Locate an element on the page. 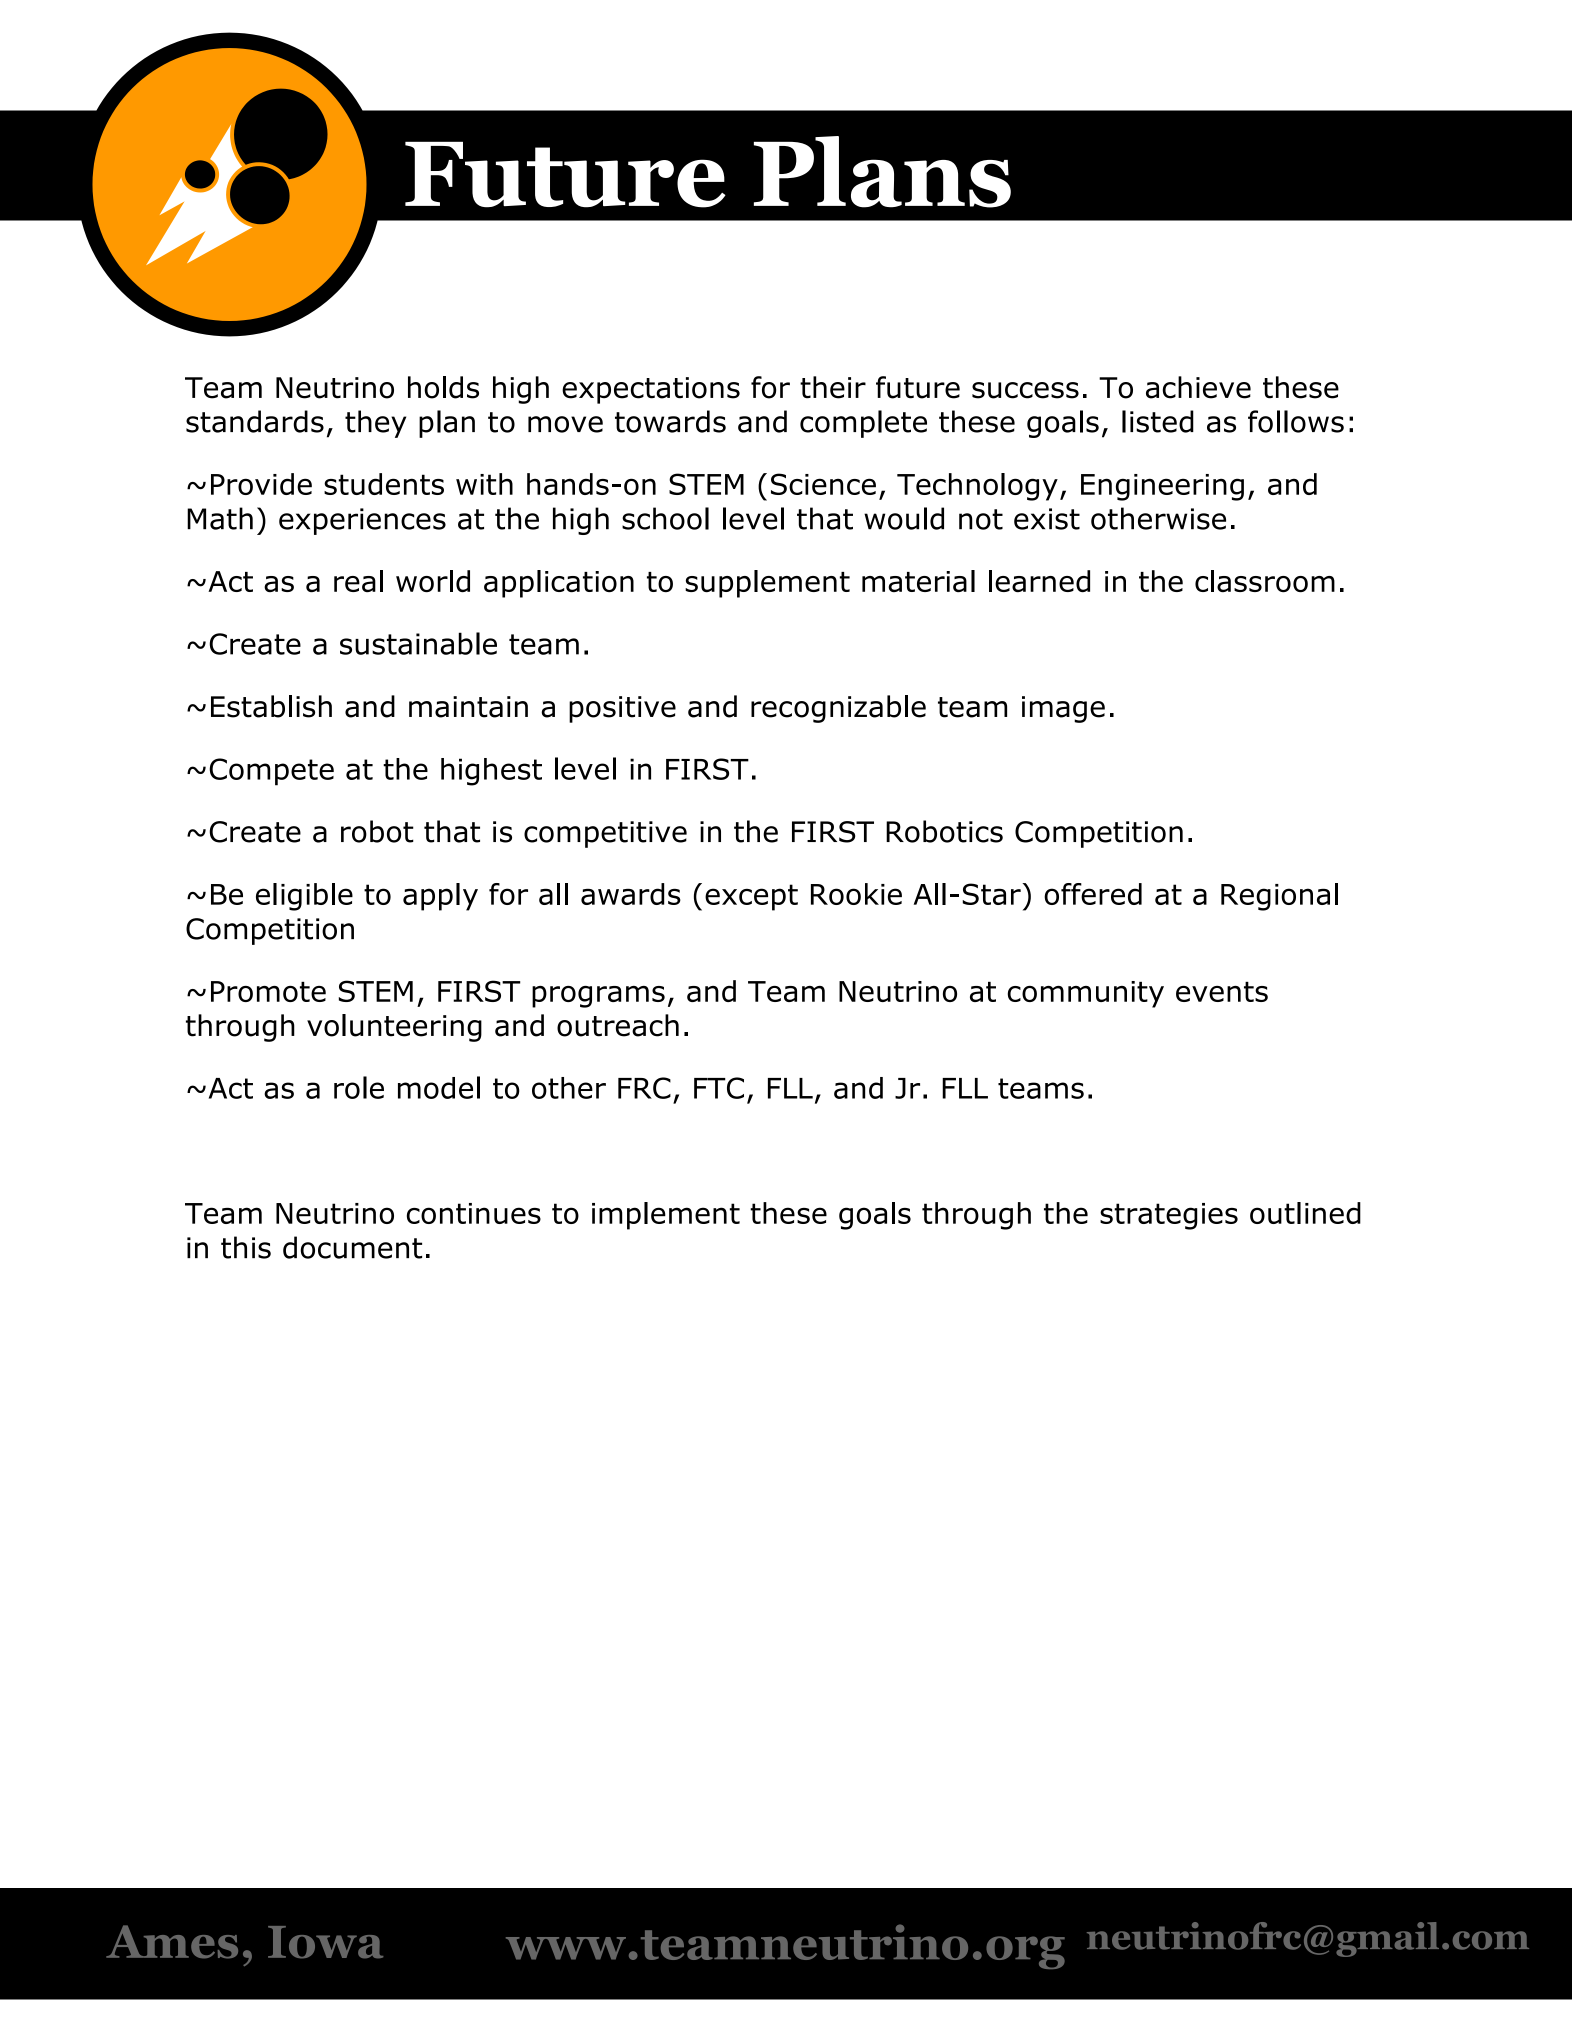  Ames is located at coordinates (172, 1942).
